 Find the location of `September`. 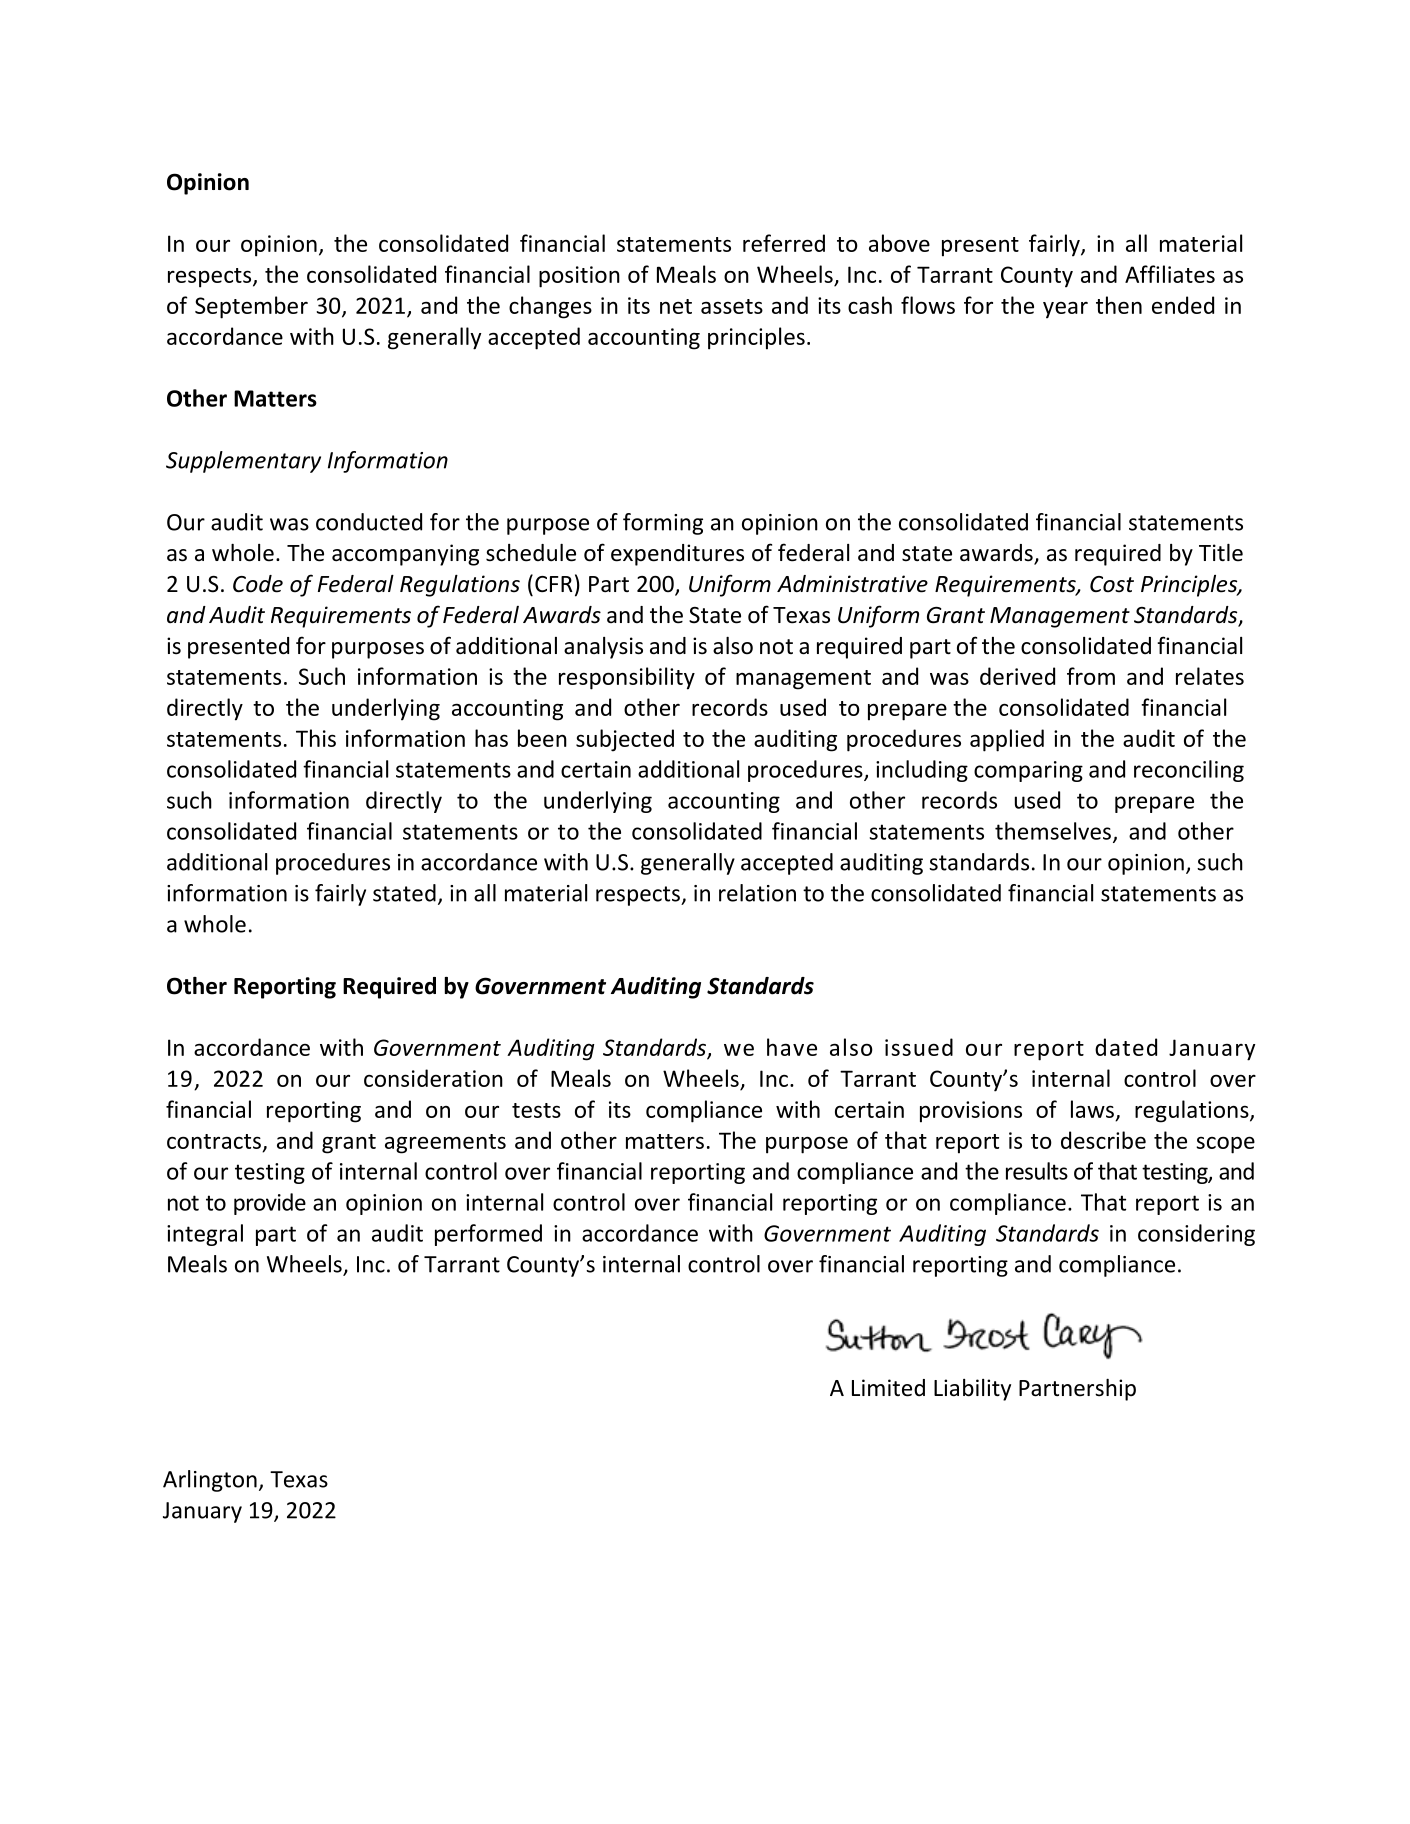

September is located at coordinates (251, 307).
